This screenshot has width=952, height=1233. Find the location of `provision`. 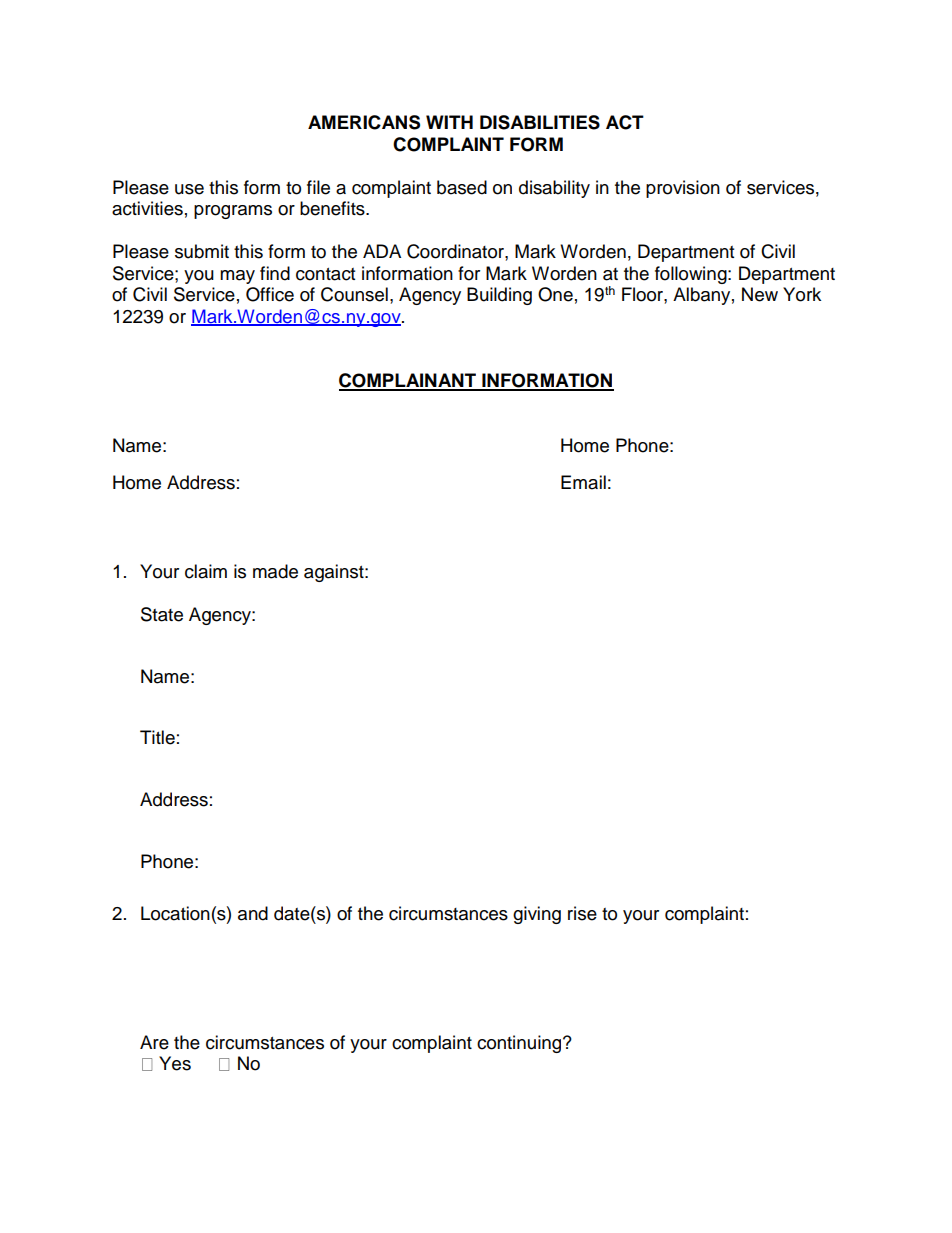

provision is located at coordinates (683, 189).
